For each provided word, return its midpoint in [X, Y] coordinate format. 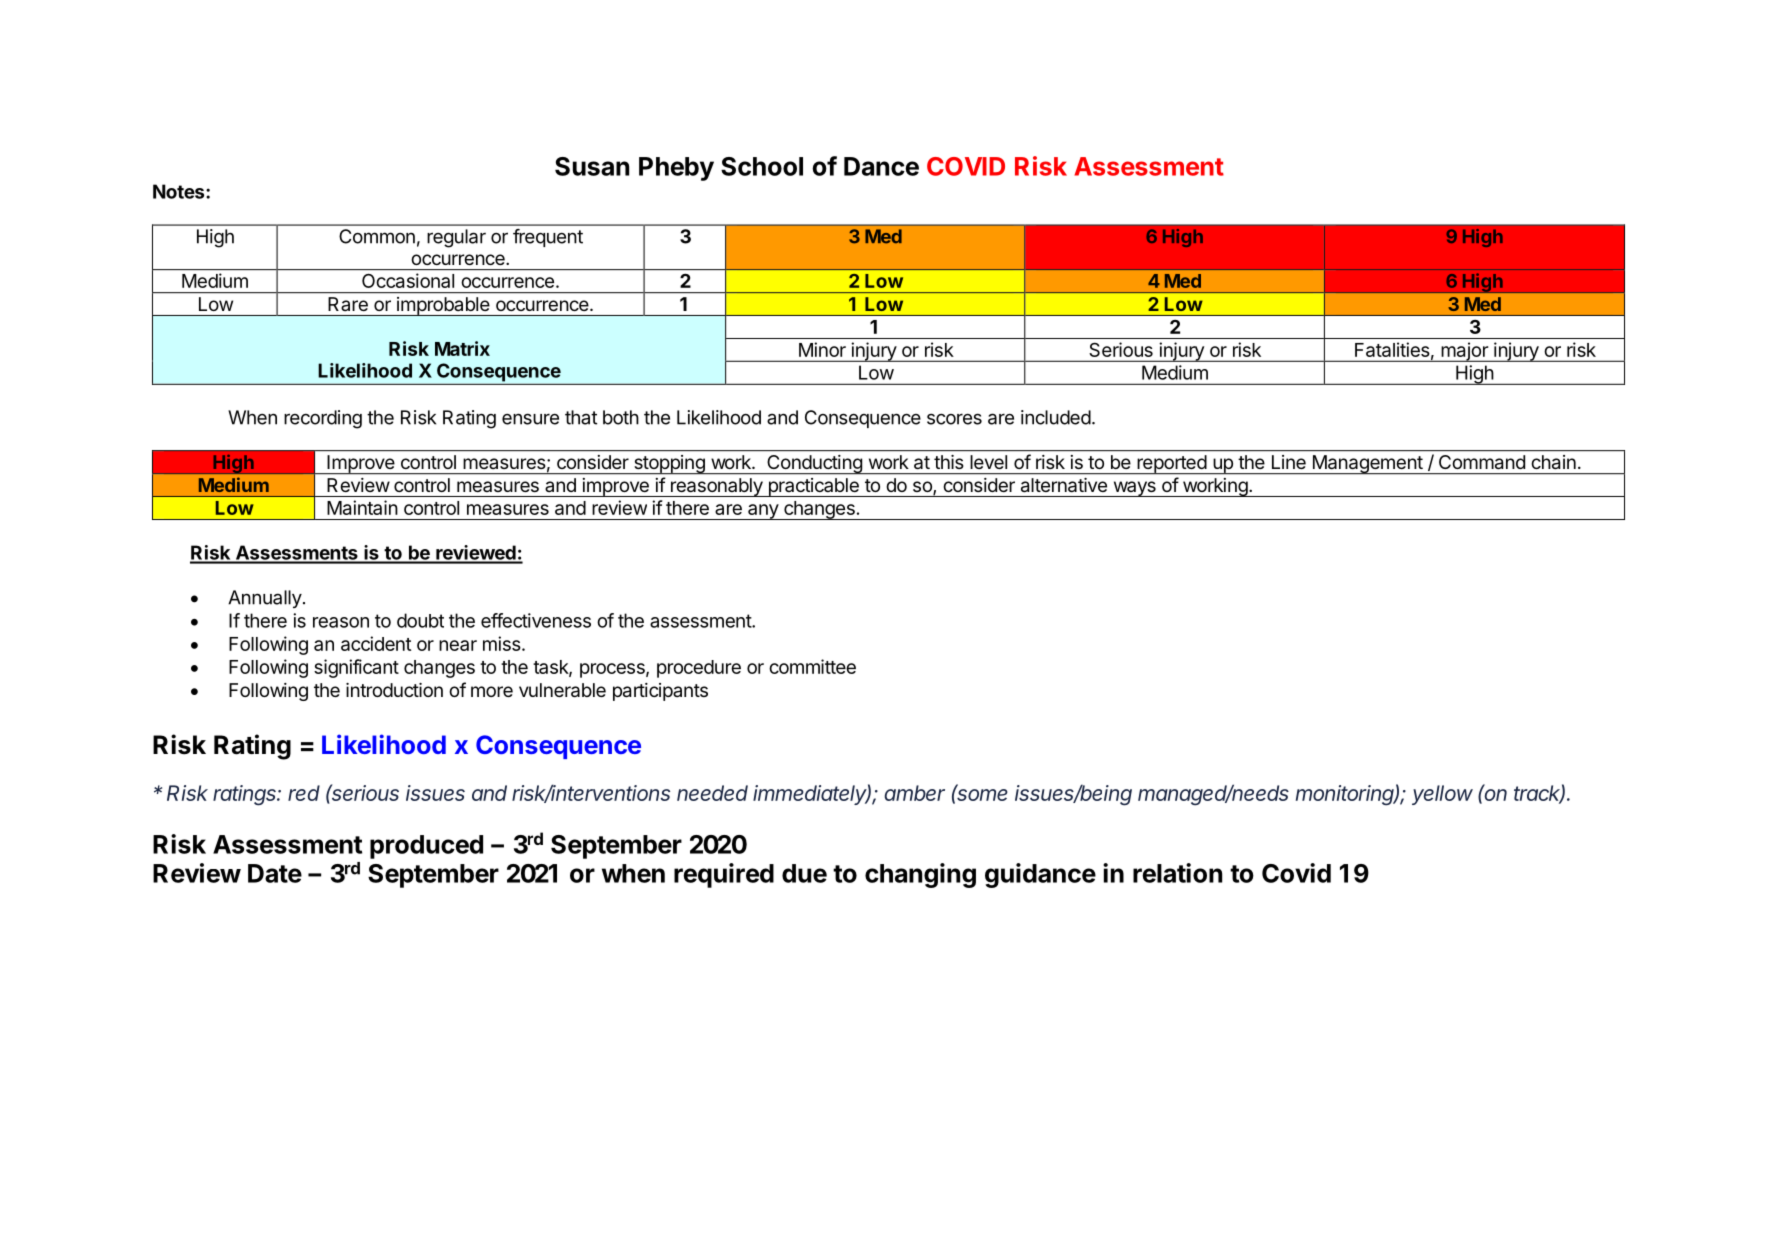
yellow [1442, 795]
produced [426, 847]
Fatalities [1392, 349]
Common [377, 236]
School [762, 166]
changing [920, 875]
